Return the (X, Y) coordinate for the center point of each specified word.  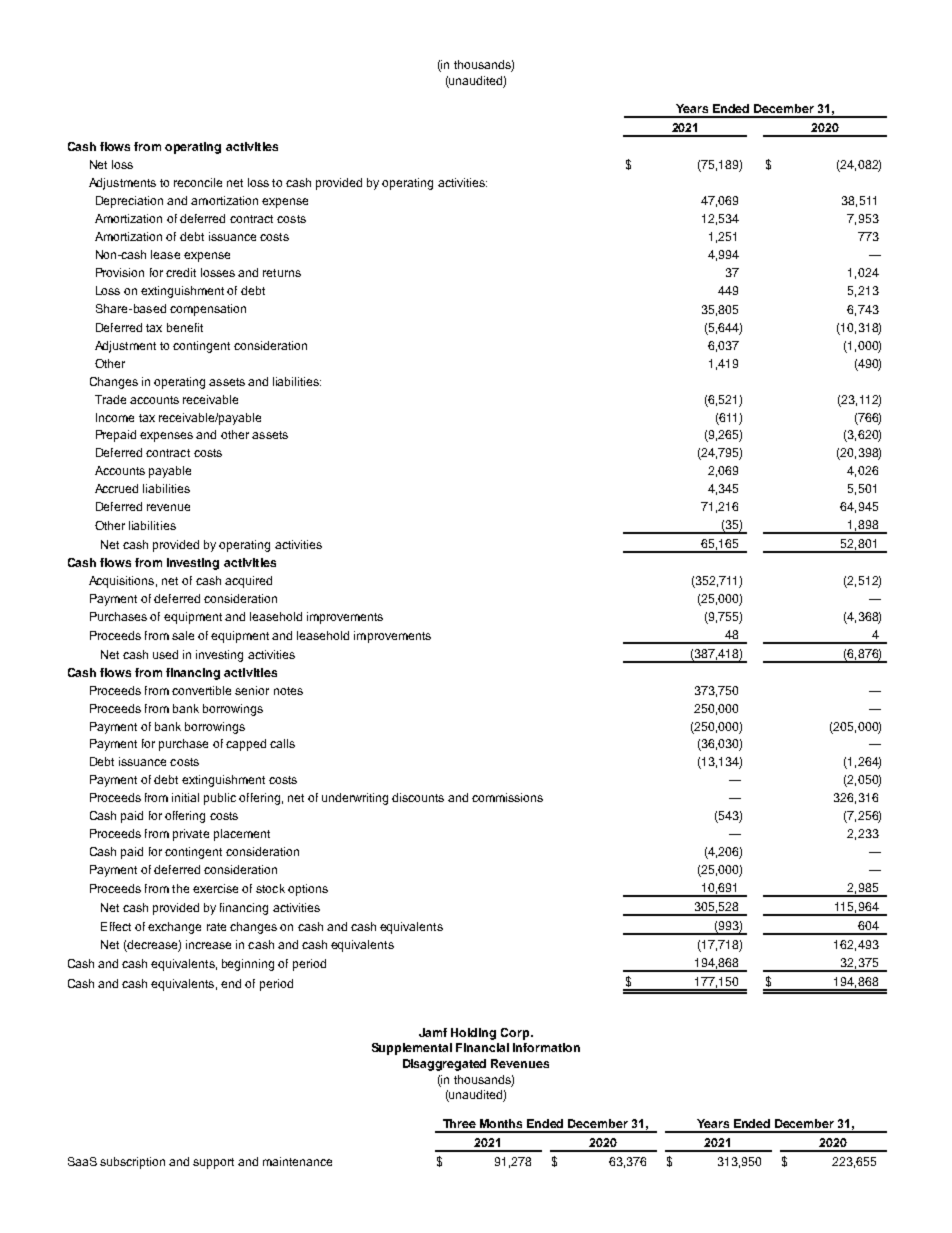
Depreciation (129, 202)
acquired (248, 582)
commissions (507, 797)
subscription (132, 1163)
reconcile (198, 182)
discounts (418, 797)
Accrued (116, 488)
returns (282, 273)
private (191, 835)
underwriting (355, 799)
